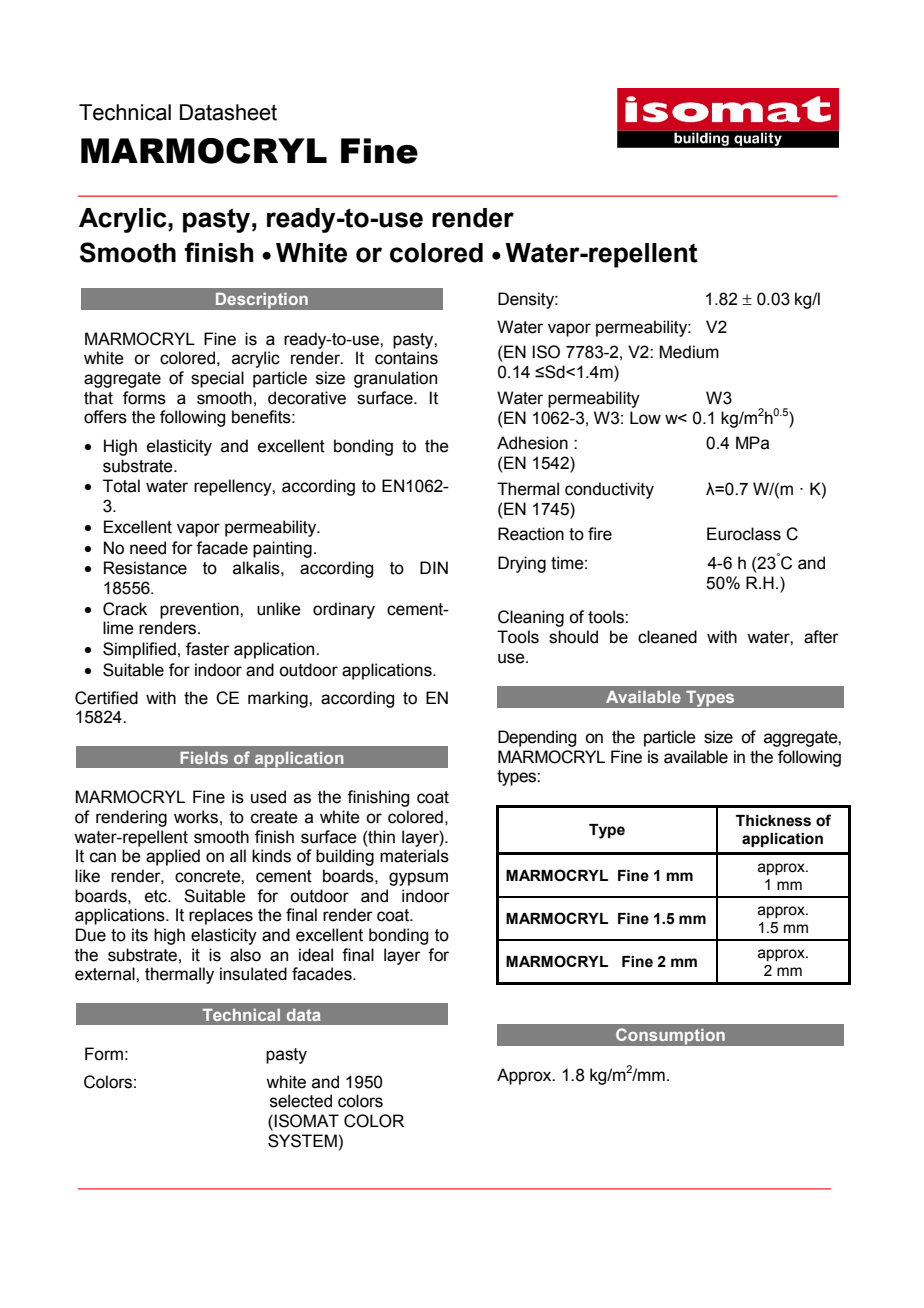  Describe the element at coordinates (531, 618) in the screenshot. I see `Cleaning` at that location.
